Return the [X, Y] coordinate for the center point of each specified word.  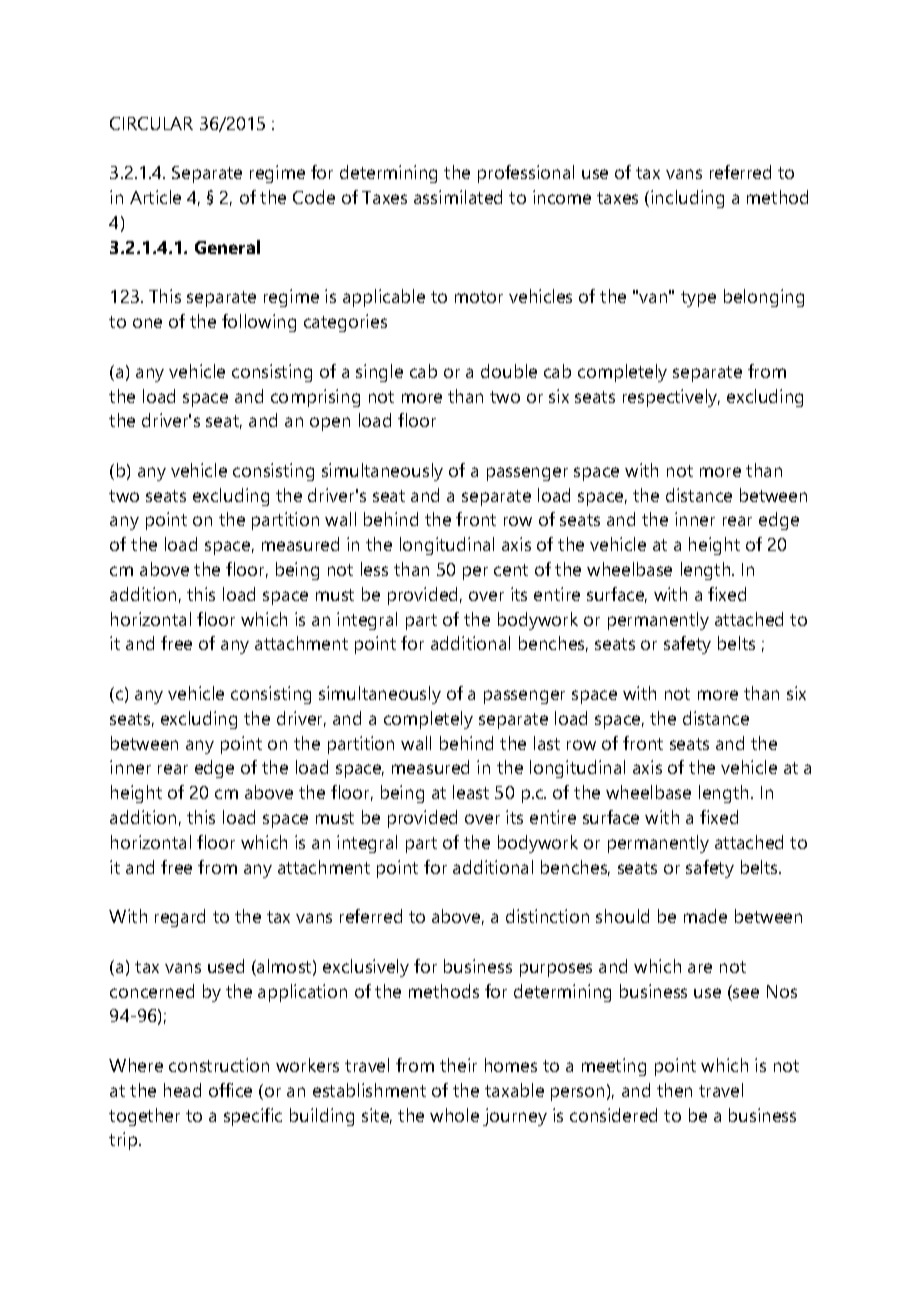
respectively [671, 398]
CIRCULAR [151, 123]
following [259, 323]
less [374, 569]
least [471, 792]
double [509, 371]
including [687, 199]
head [182, 1090]
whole [454, 1115]
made [705, 916]
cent [511, 570]
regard [180, 918]
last [547, 743]
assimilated [458, 197]
